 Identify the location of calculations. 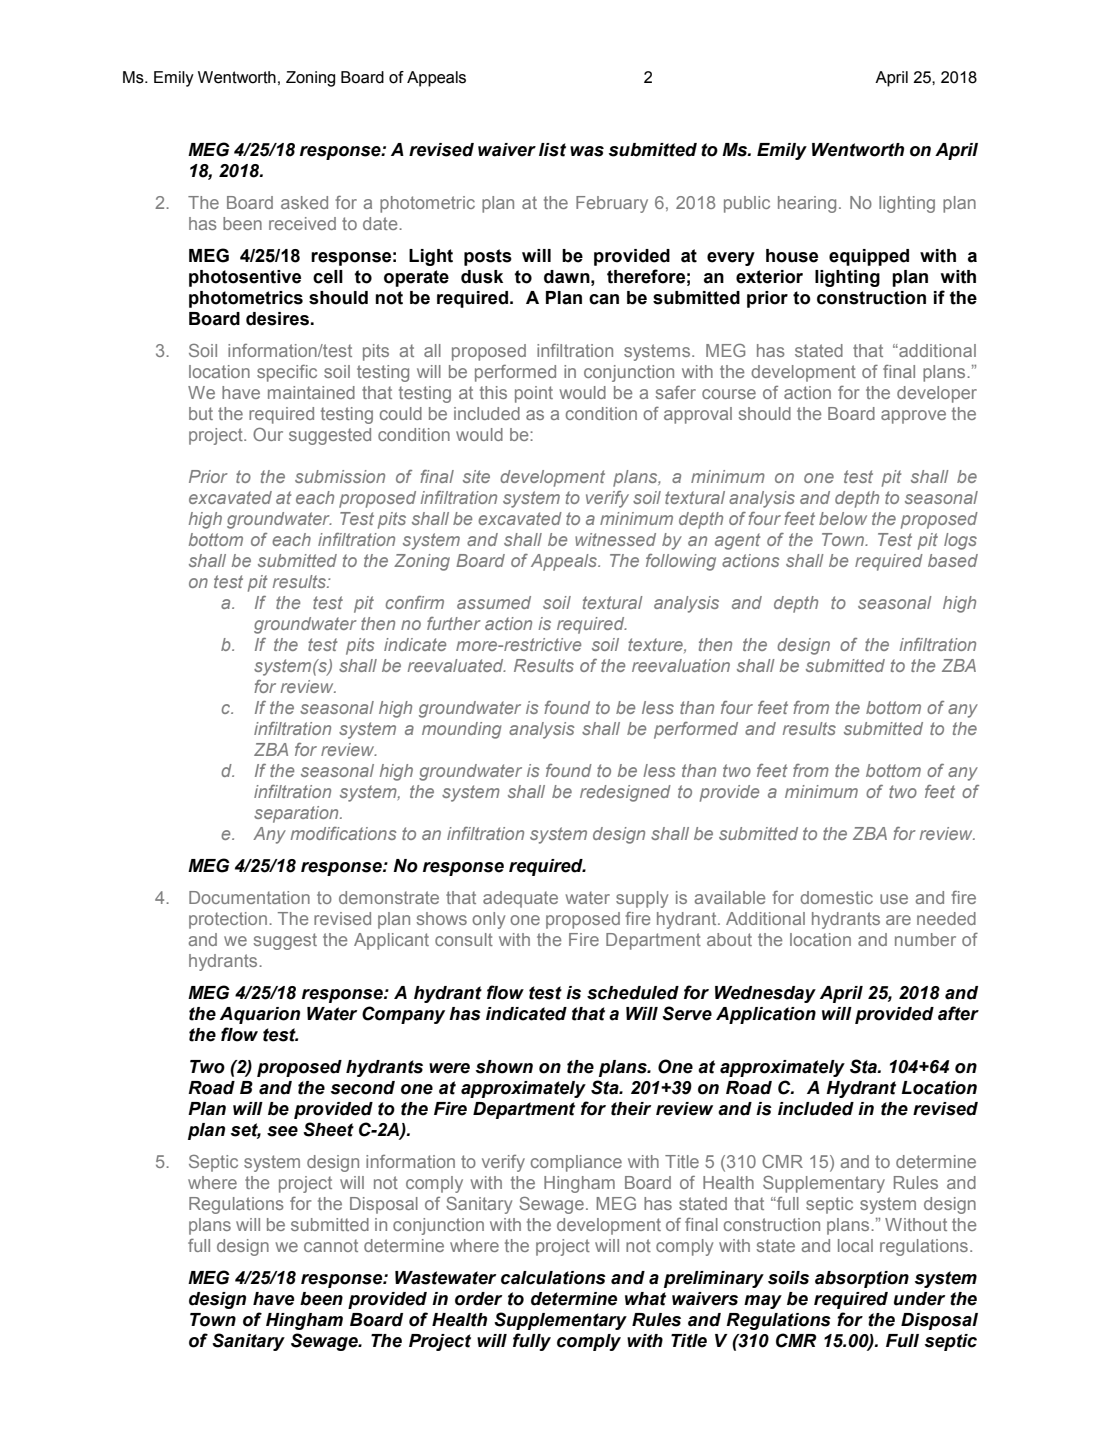
(553, 1278).
